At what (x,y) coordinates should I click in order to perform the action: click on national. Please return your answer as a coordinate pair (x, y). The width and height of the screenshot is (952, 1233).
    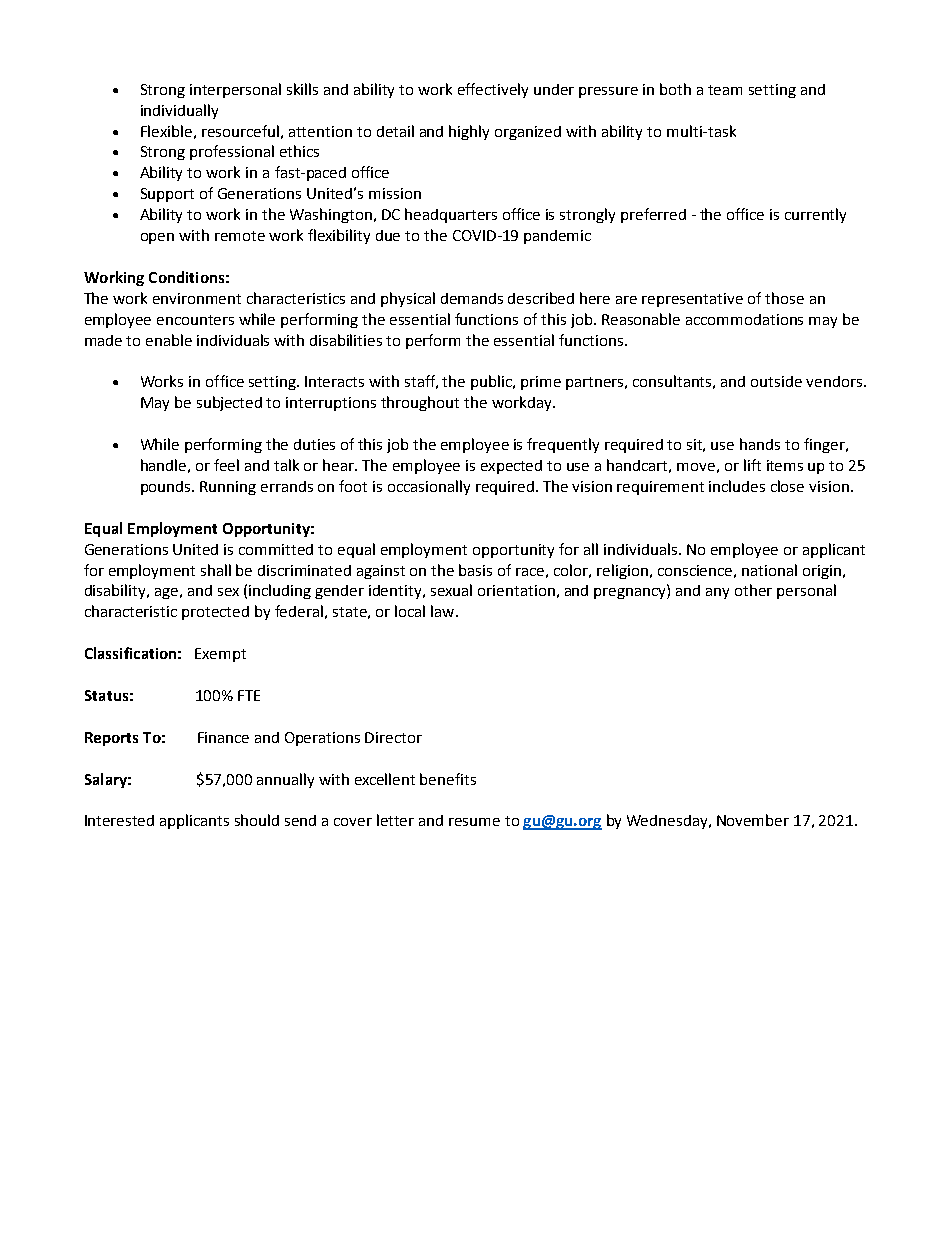
    Looking at the image, I should click on (769, 570).
